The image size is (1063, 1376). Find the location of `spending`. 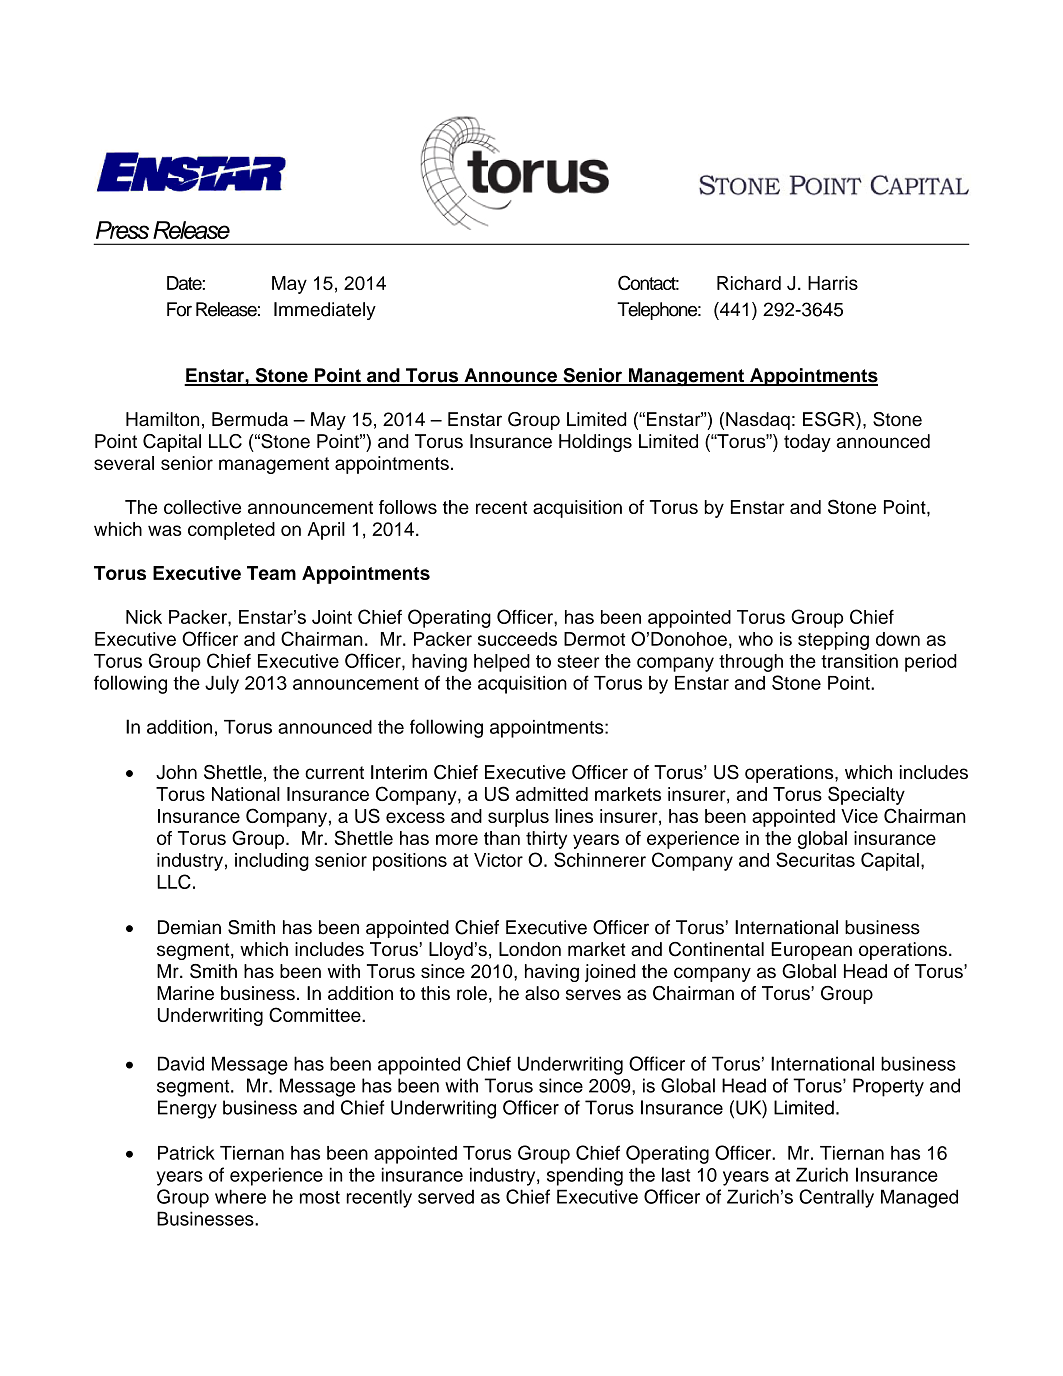

spending is located at coordinates (585, 1176).
